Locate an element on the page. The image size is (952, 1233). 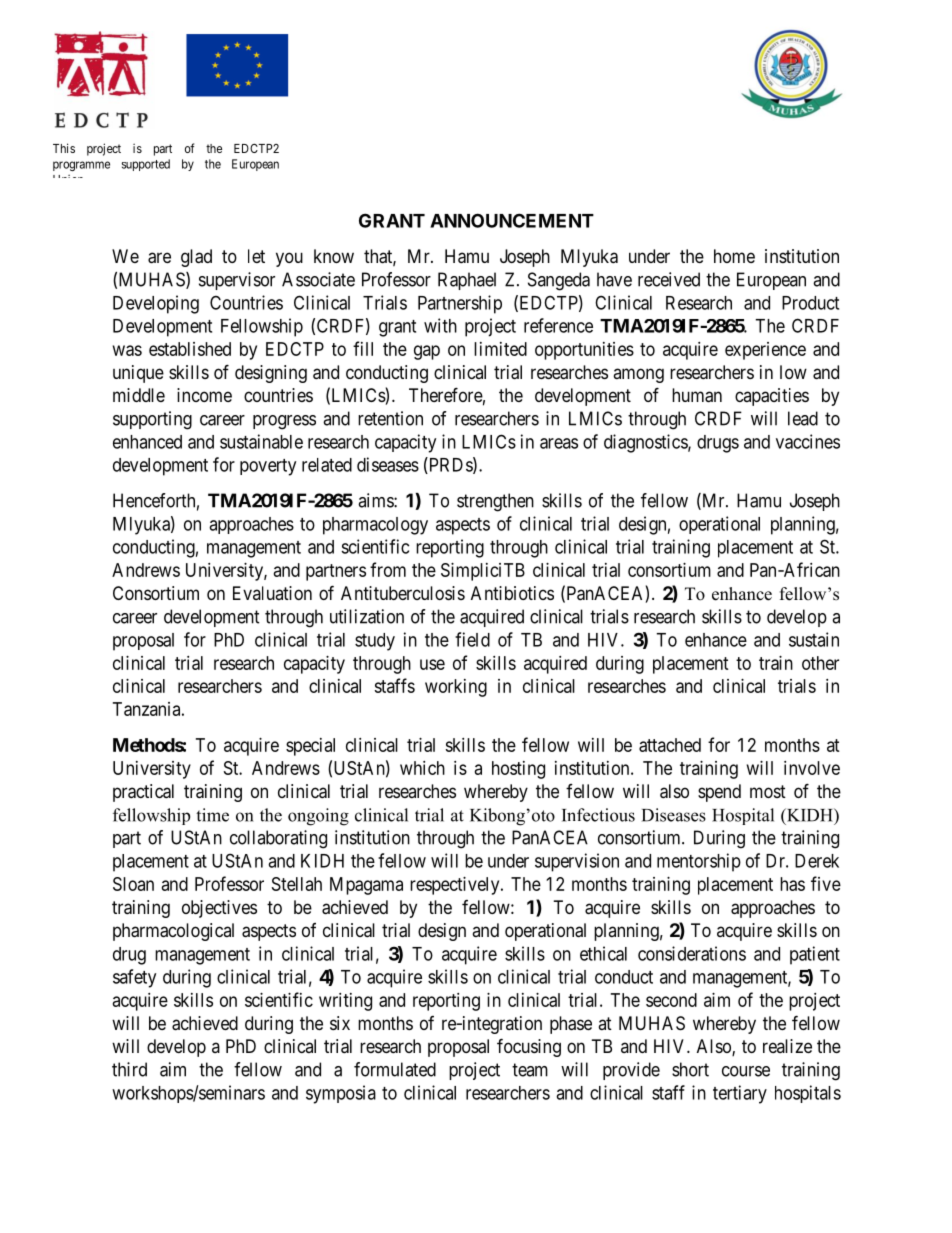
home is located at coordinates (734, 256).
